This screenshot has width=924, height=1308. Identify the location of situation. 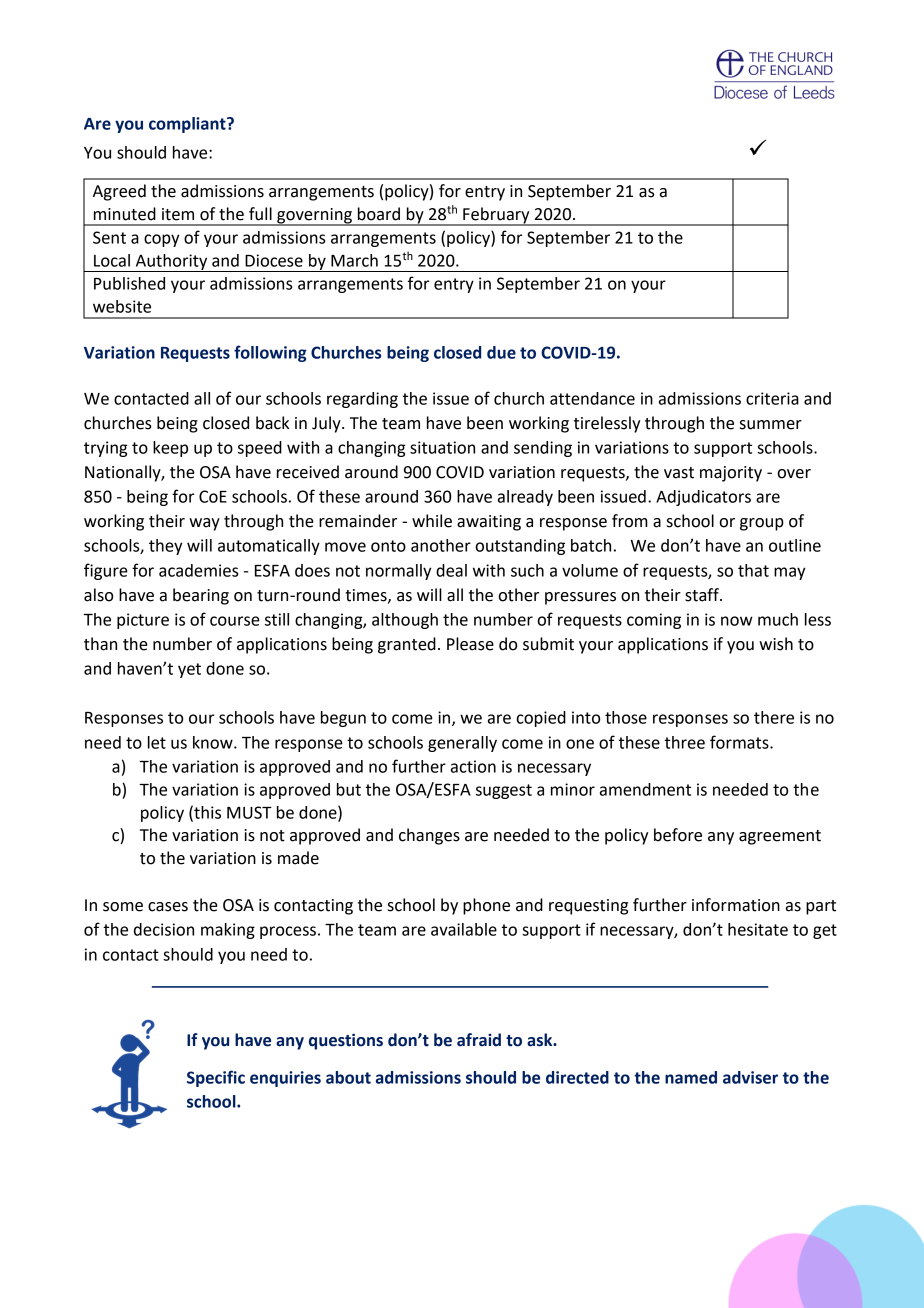
(442, 447).
